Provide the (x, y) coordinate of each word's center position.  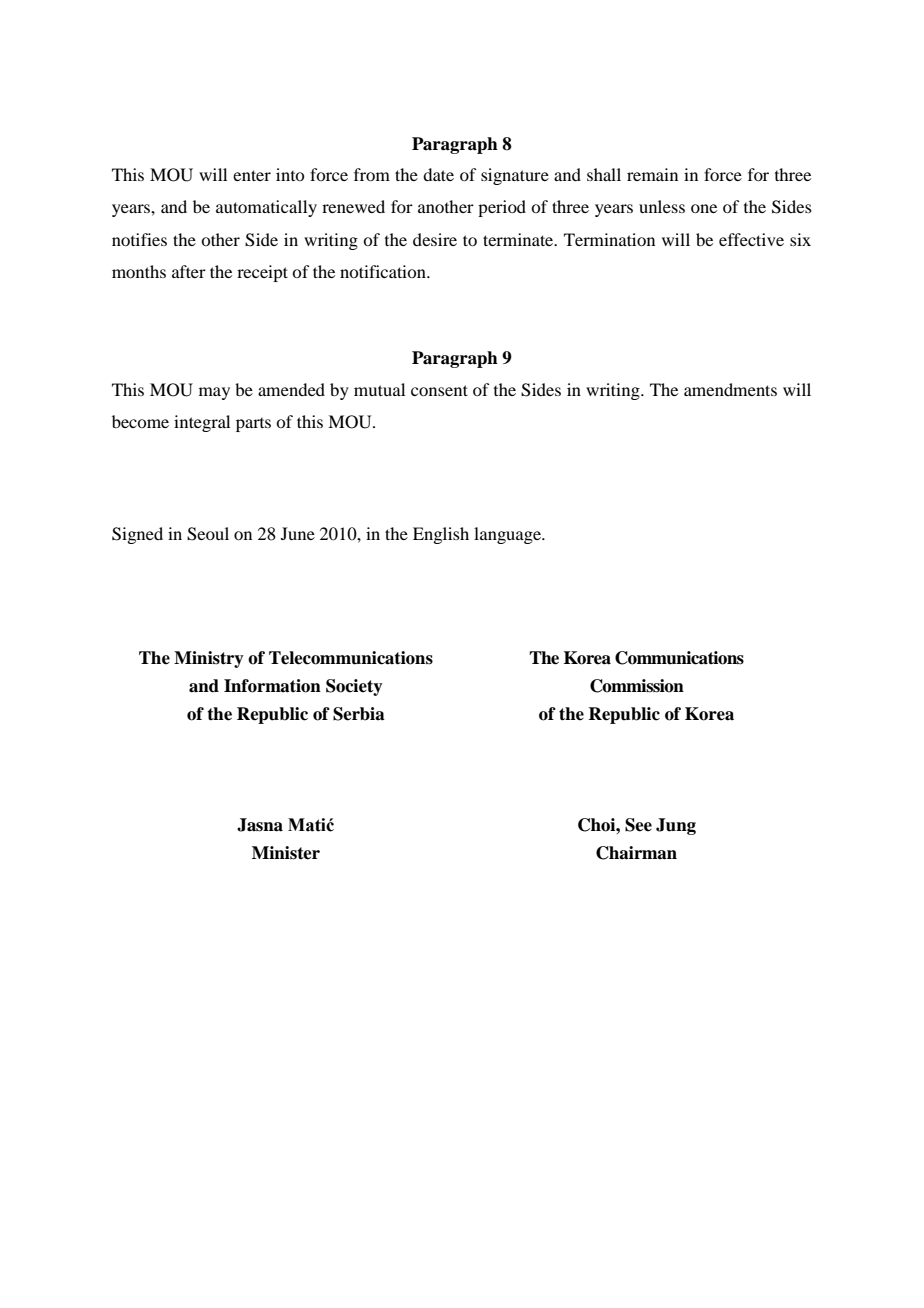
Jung (676, 826)
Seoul (208, 534)
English (441, 535)
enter (252, 175)
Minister (286, 853)
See (638, 825)
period (502, 208)
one (704, 208)
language (508, 535)
